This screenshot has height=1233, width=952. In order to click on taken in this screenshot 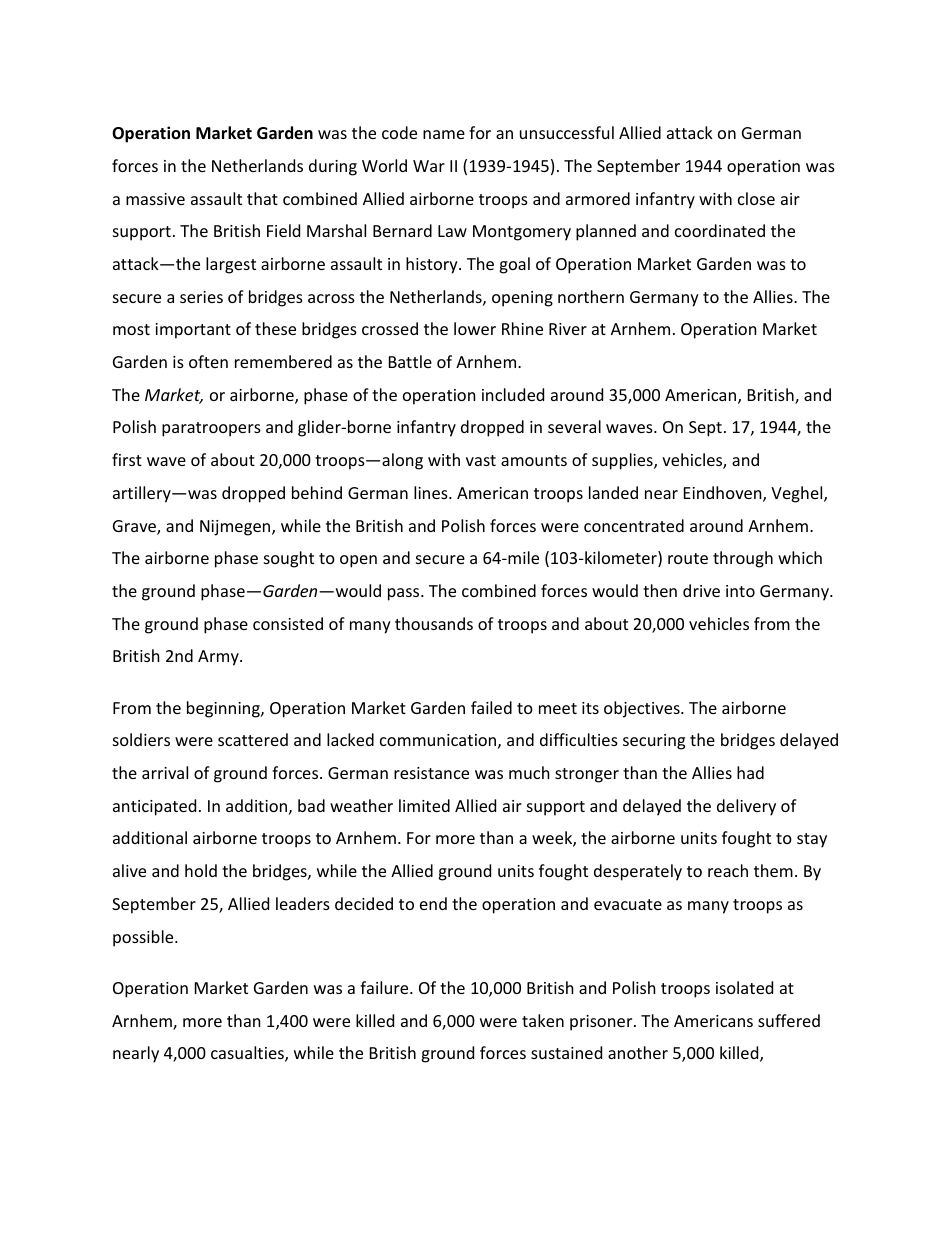, I will do `click(543, 1020)`.
